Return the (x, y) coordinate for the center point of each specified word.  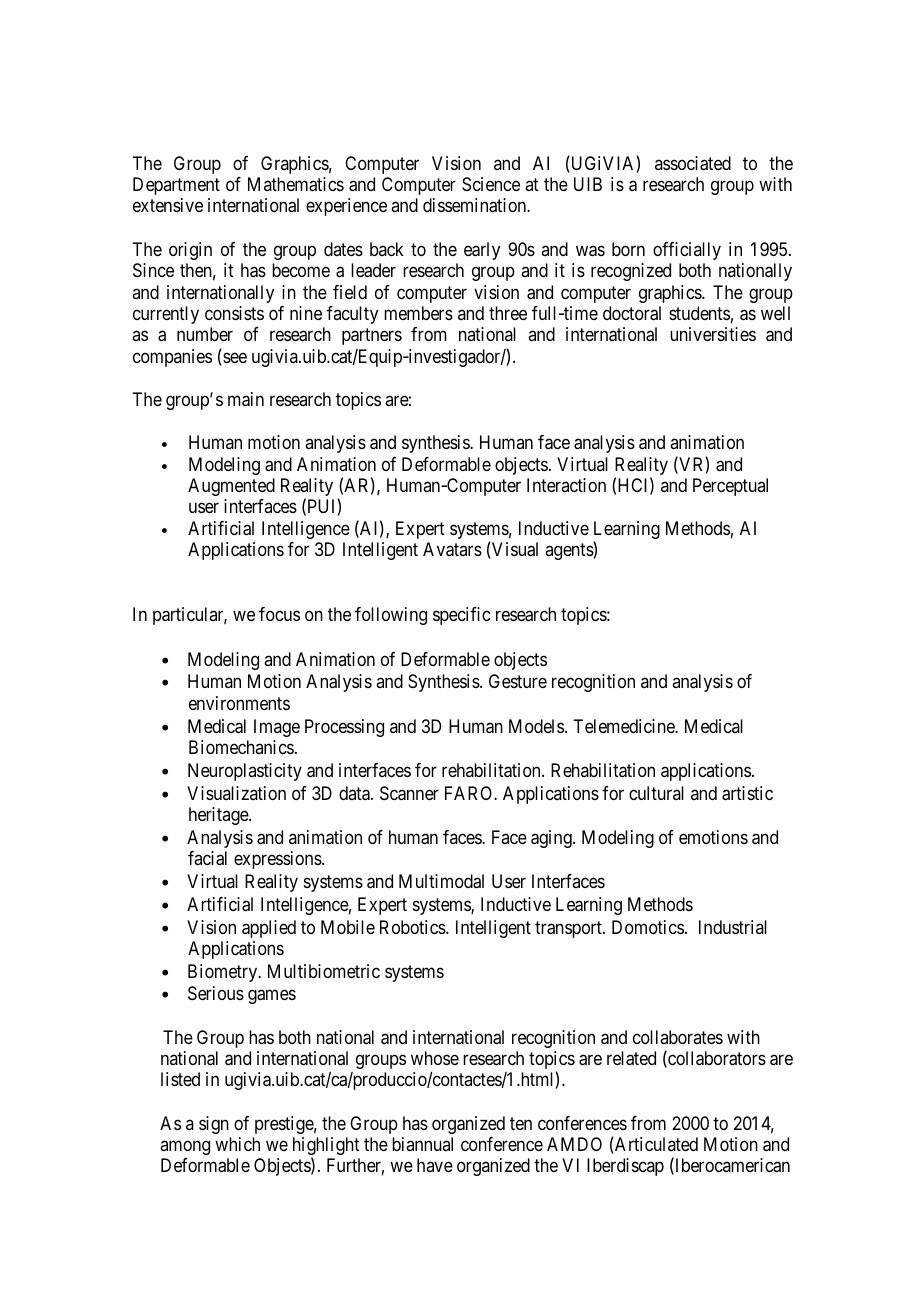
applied (269, 929)
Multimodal (441, 881)
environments (239, 703)
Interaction (566, 485)
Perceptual (730, 487)
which (237, 1144)
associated (693, 163)
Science (491, 184)
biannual (422, 1144)
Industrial (733, 927)
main (246, 399)
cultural (656, 793)
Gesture (518, 681)
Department (176, 186)
